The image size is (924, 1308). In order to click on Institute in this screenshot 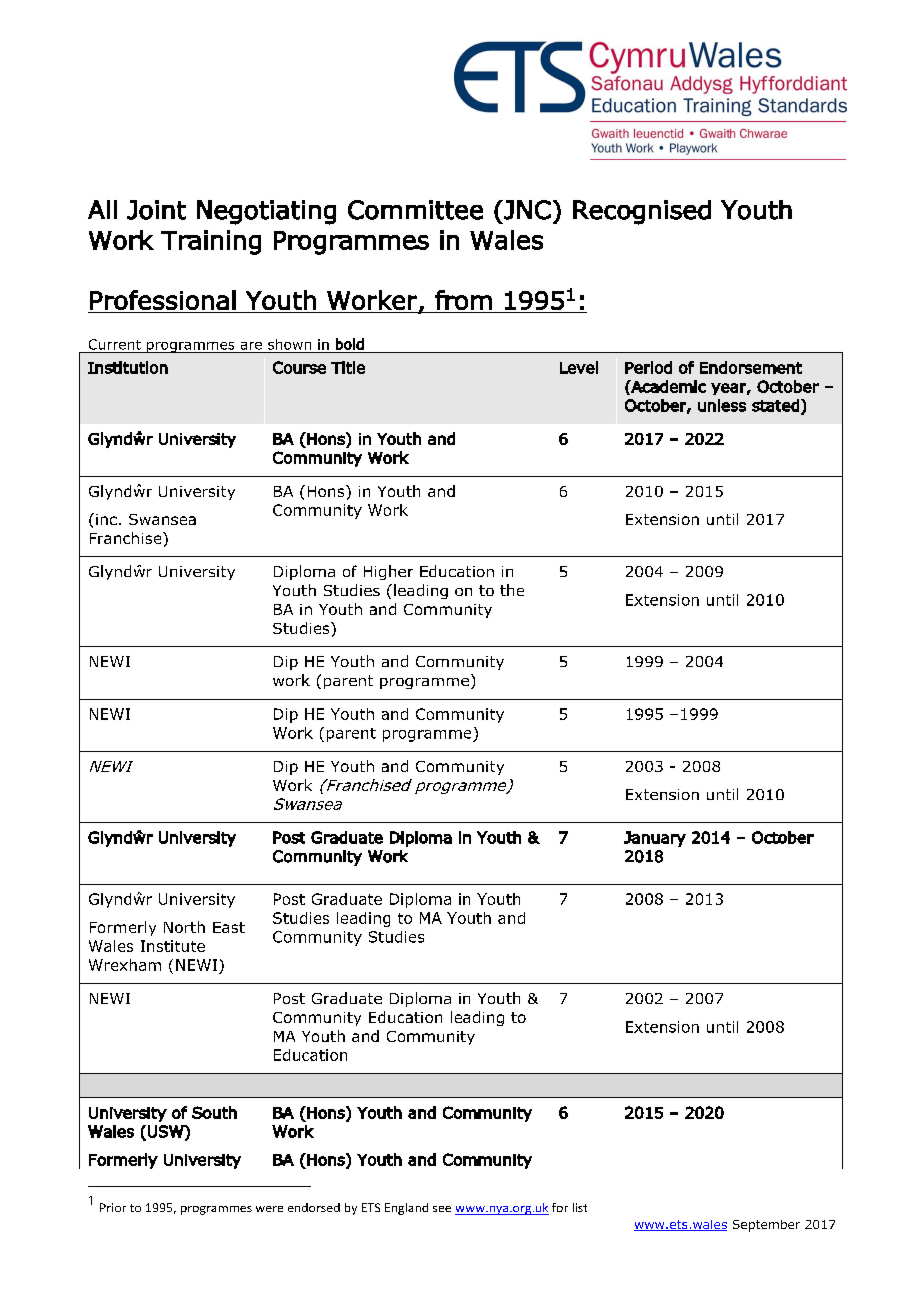, I will do `click(173, 946)`.
